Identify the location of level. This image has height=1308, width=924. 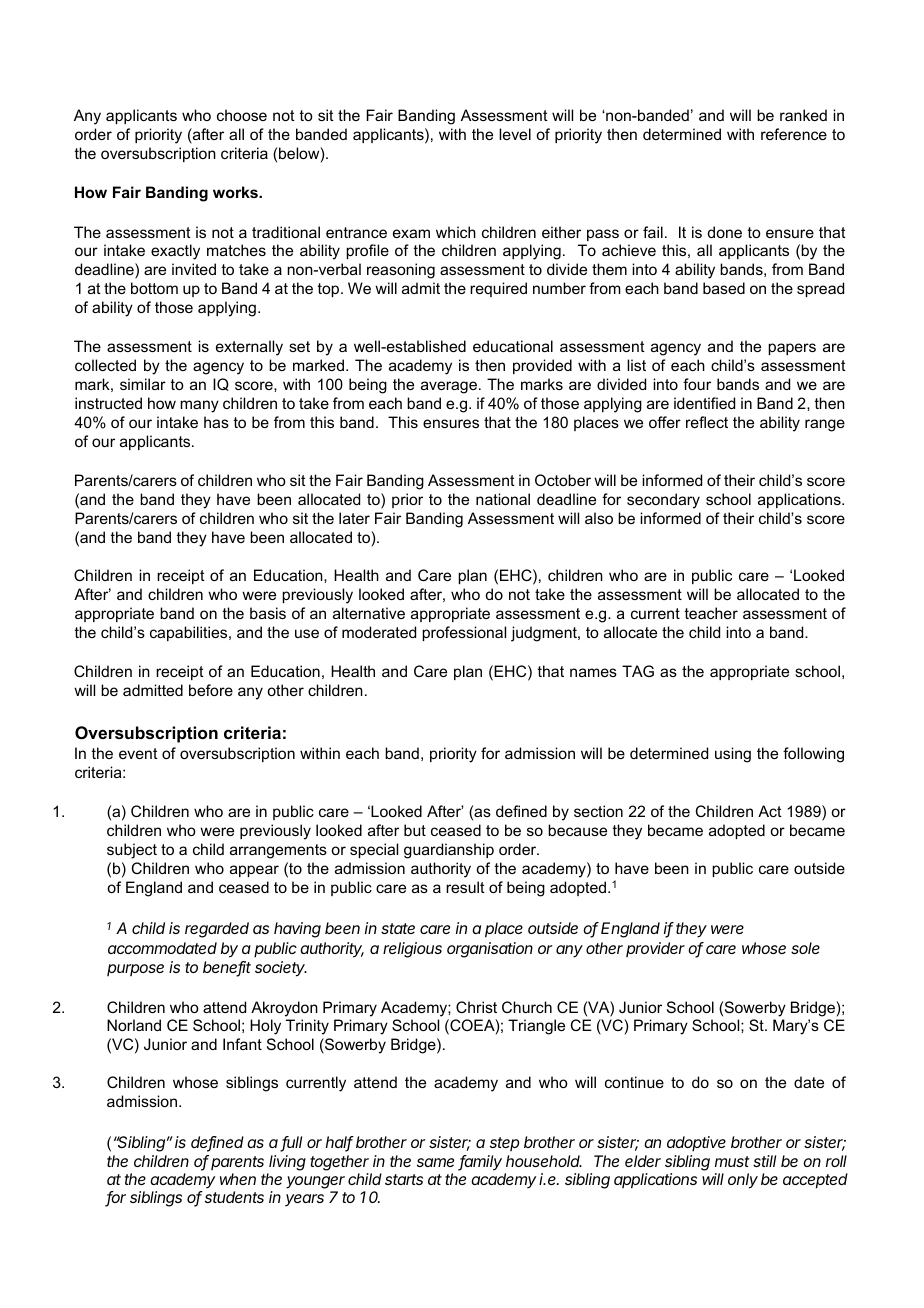
(515, 134).
